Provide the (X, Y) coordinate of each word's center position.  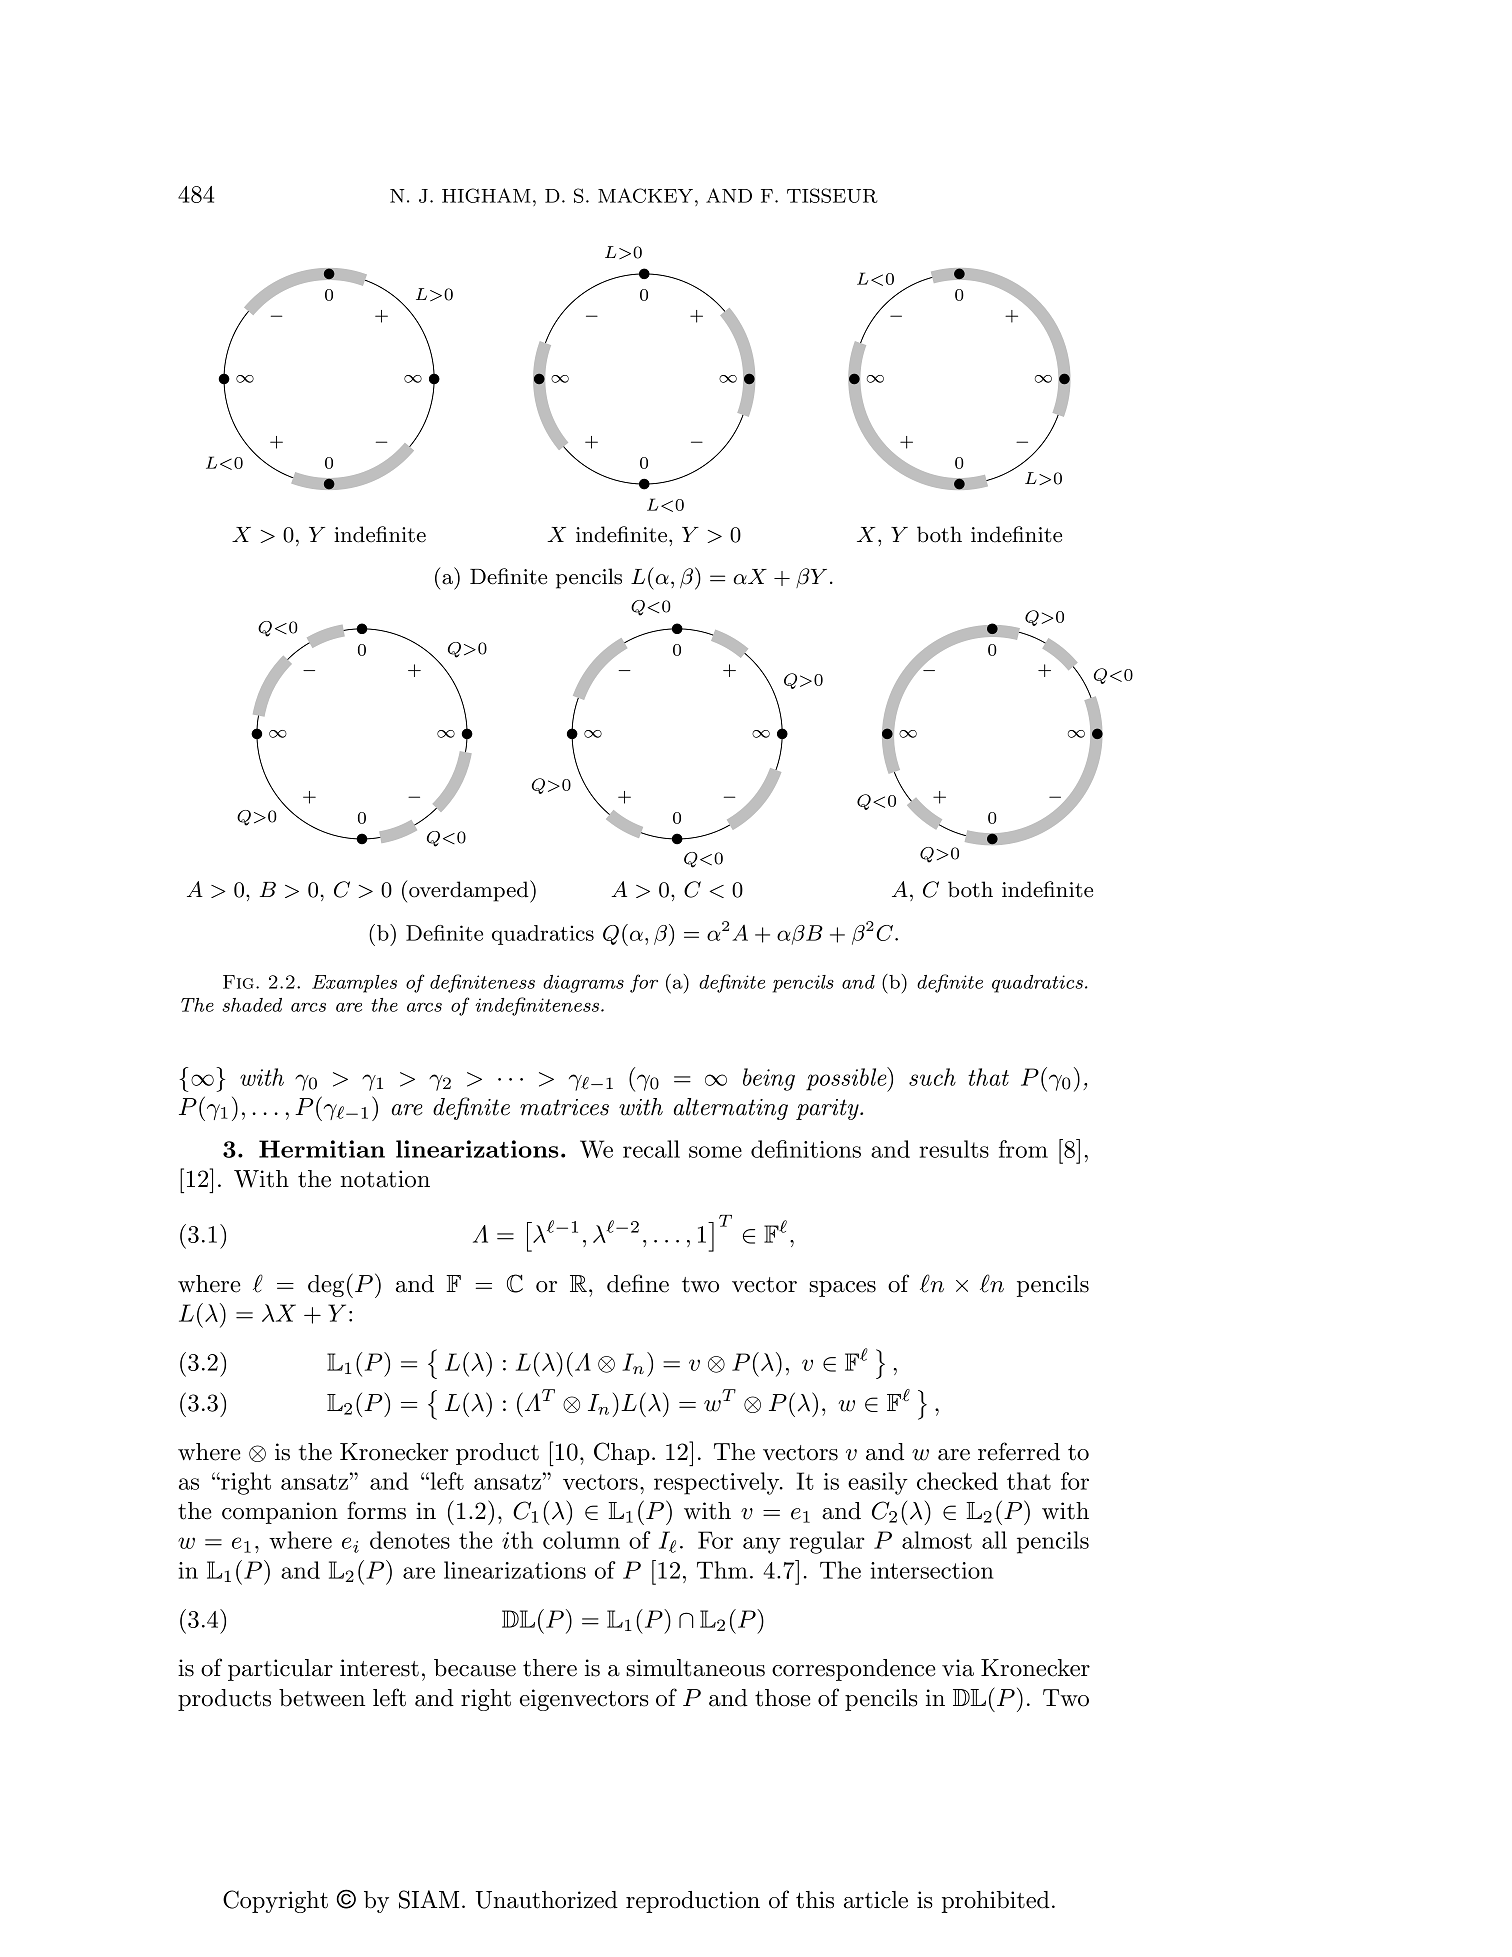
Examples (354, 984)
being (769, 1079)
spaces (842, 1289)
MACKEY (645, 195)
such (932, 1077)
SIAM (429, 1899)
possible (847, 1079)
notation (385, 1179)
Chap (622, 1453)
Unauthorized (547, 1900)
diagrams (583, 984)
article (876, 1900)
